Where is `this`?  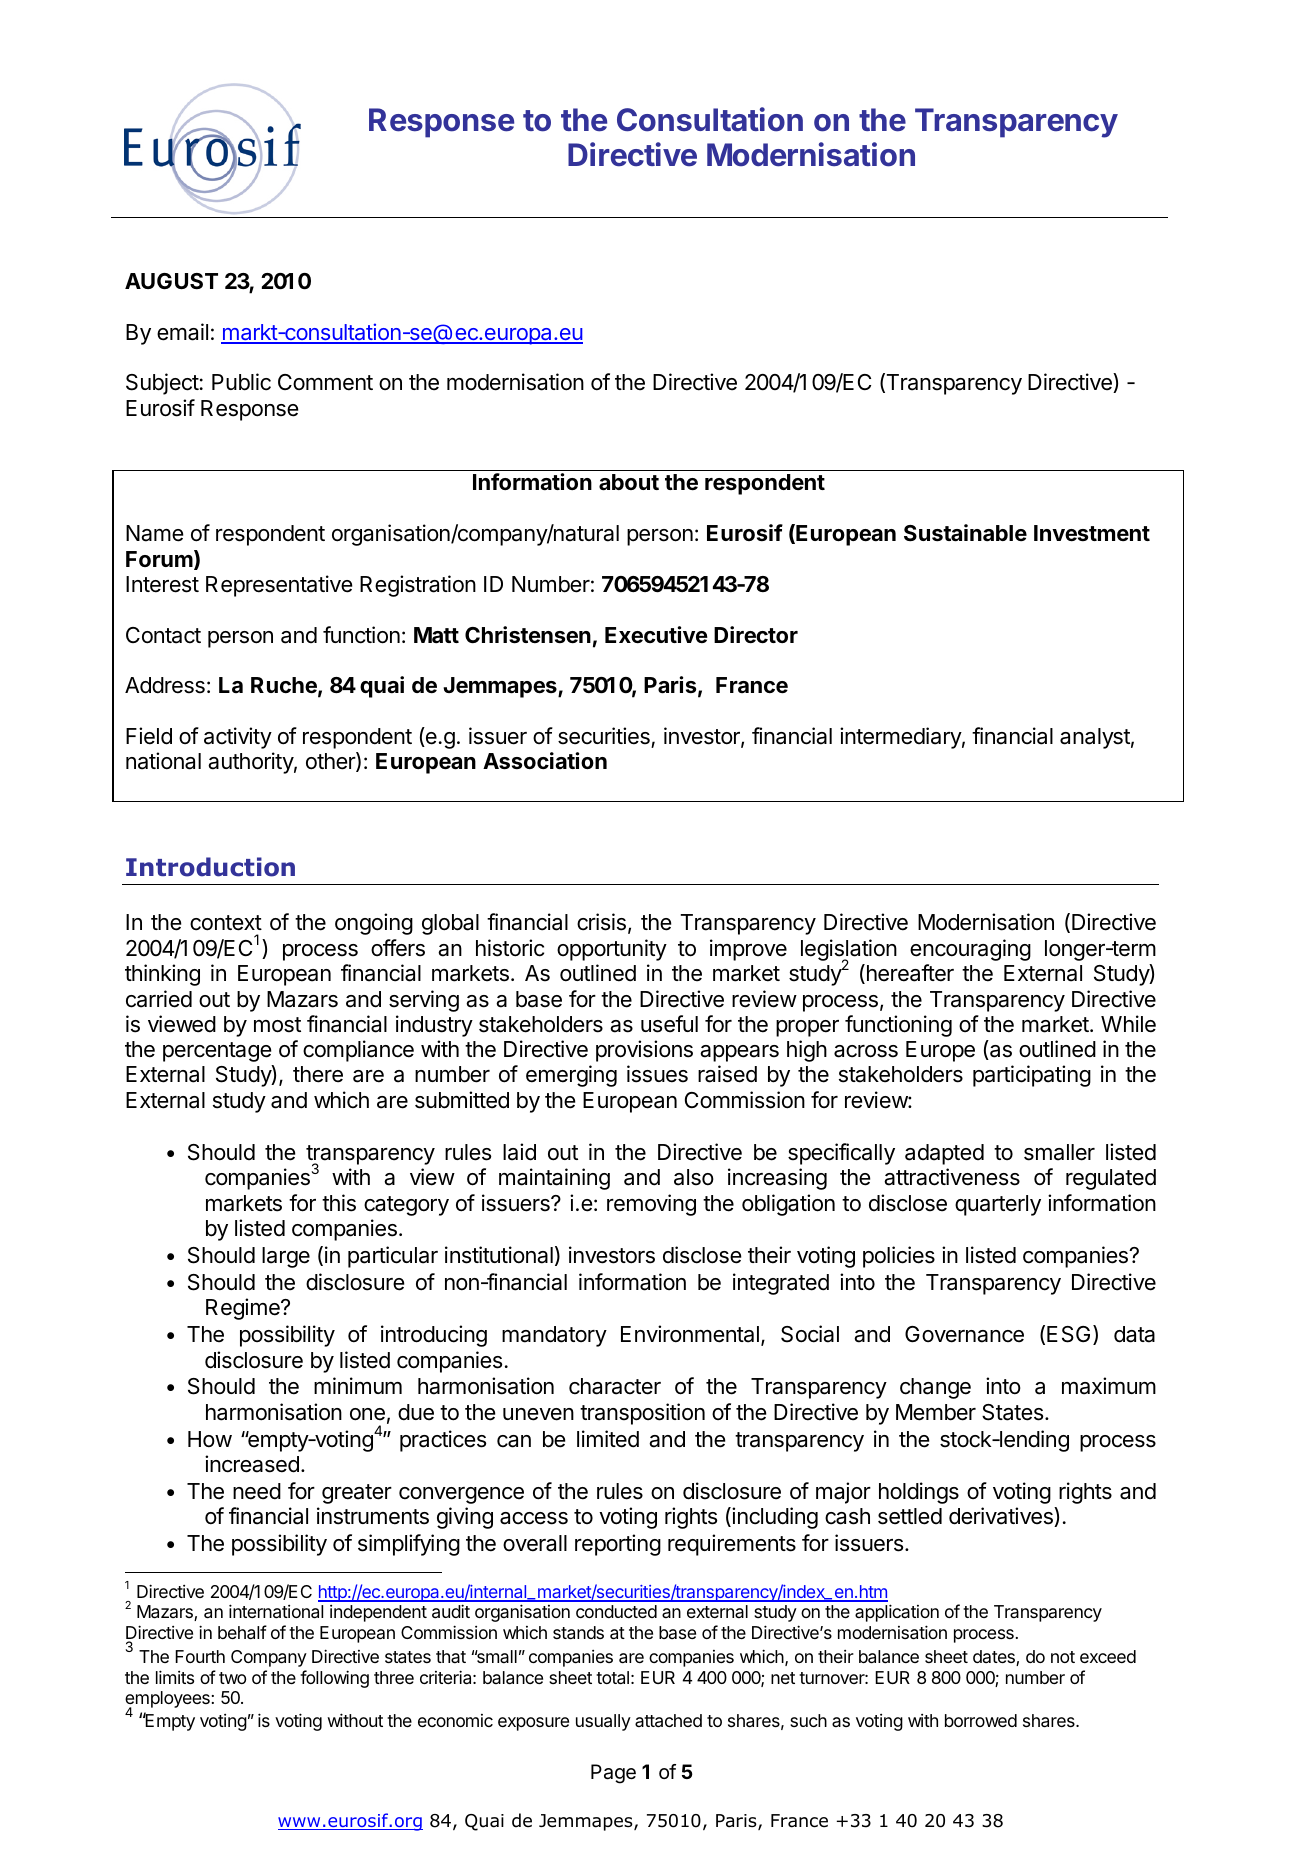 this is located at coordinates (339, 1203).
